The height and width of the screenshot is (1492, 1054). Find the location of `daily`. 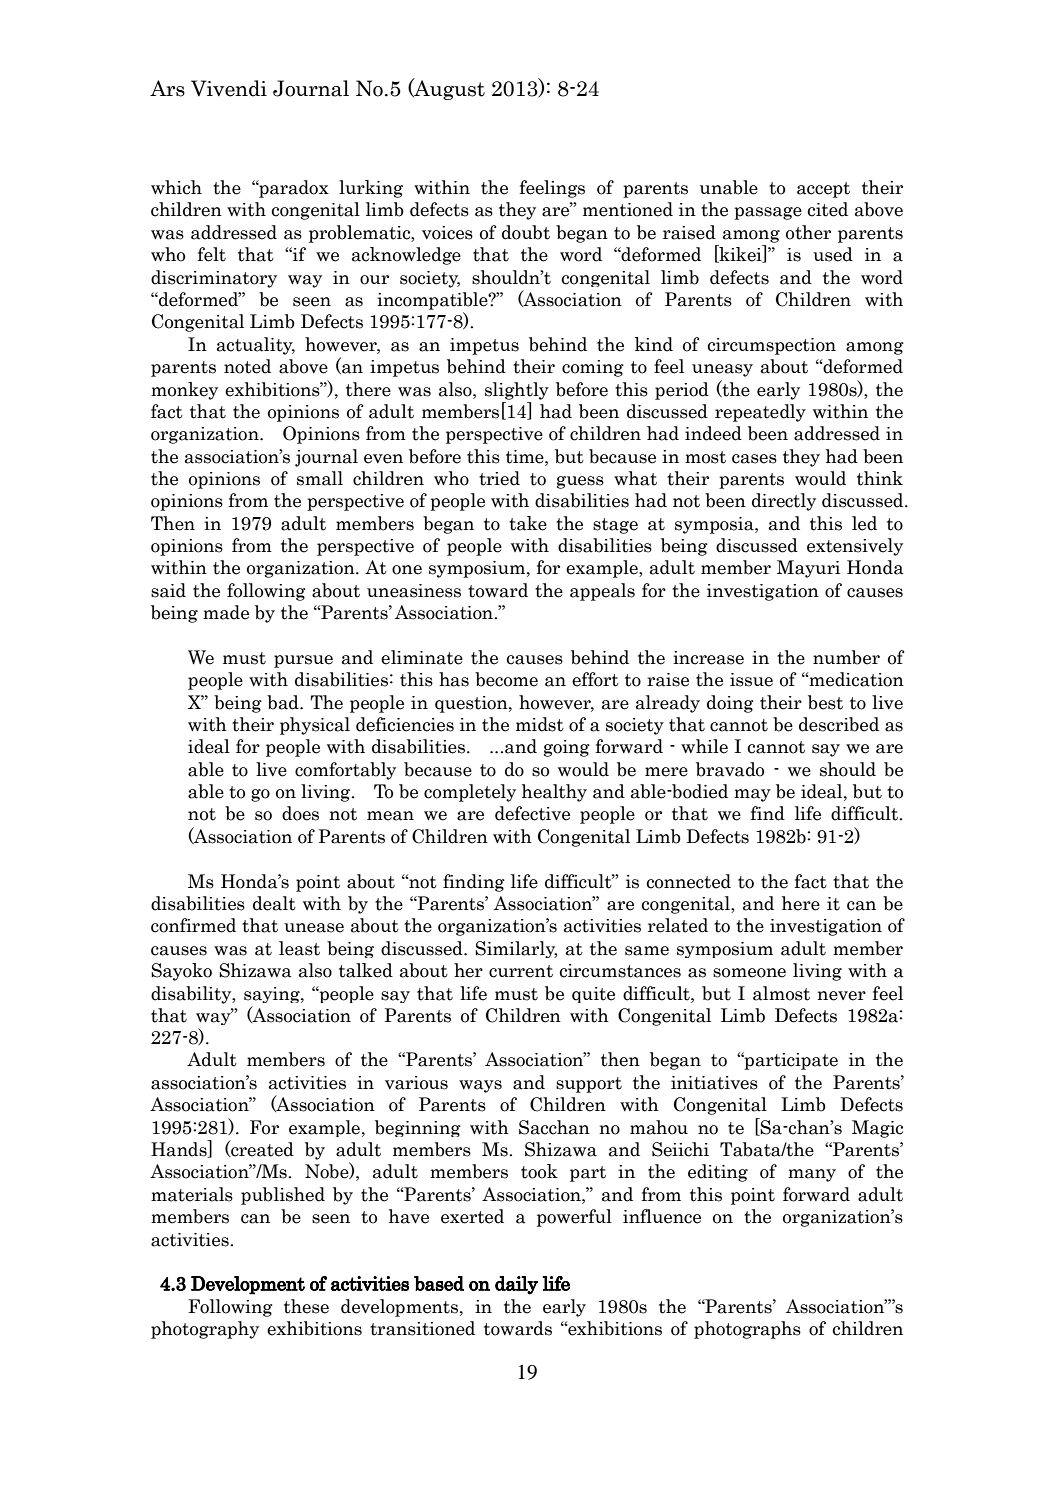

daily is located at coordinates (516, 1285).
